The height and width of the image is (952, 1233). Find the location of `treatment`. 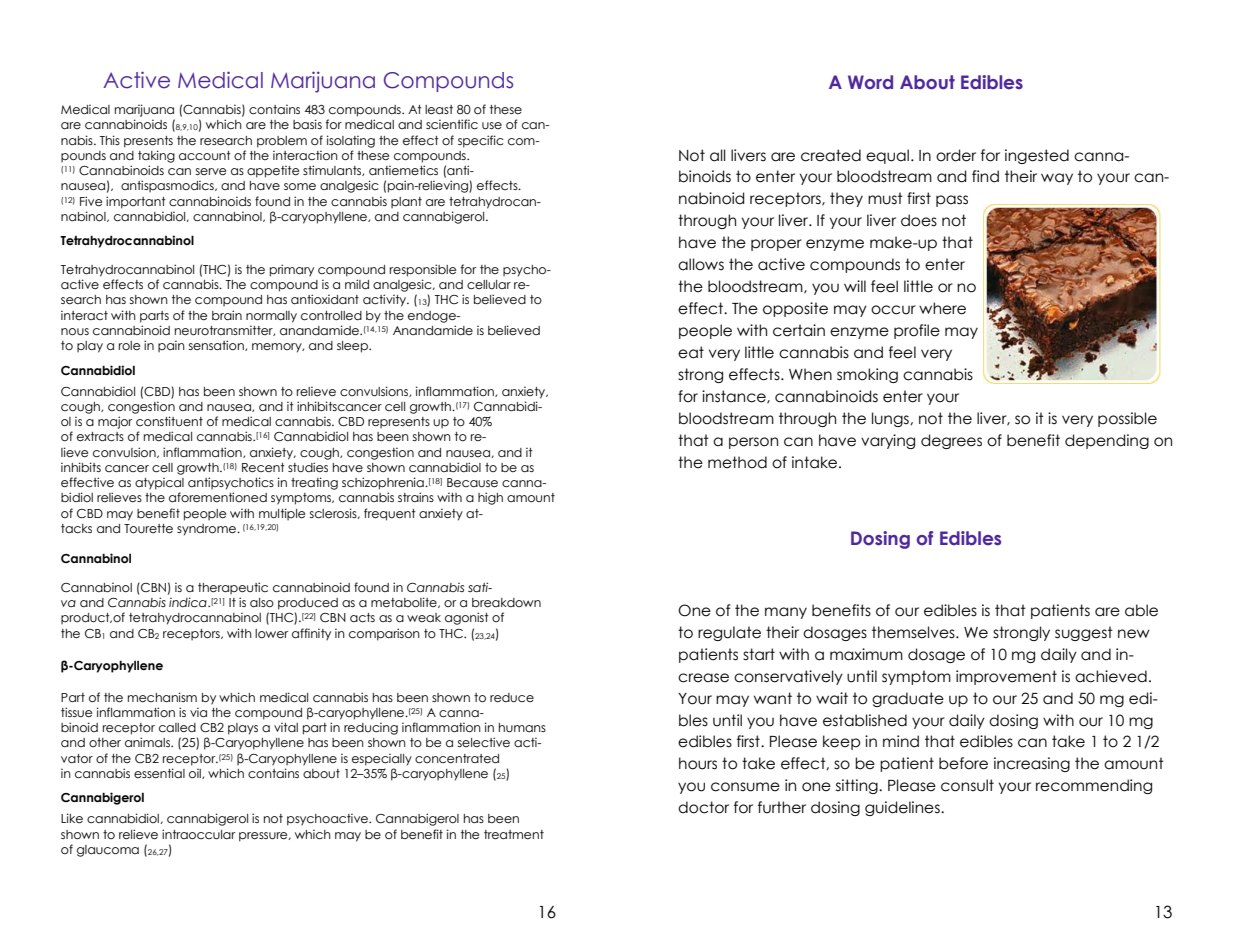

treatment is located at coordinates (514, 835).
